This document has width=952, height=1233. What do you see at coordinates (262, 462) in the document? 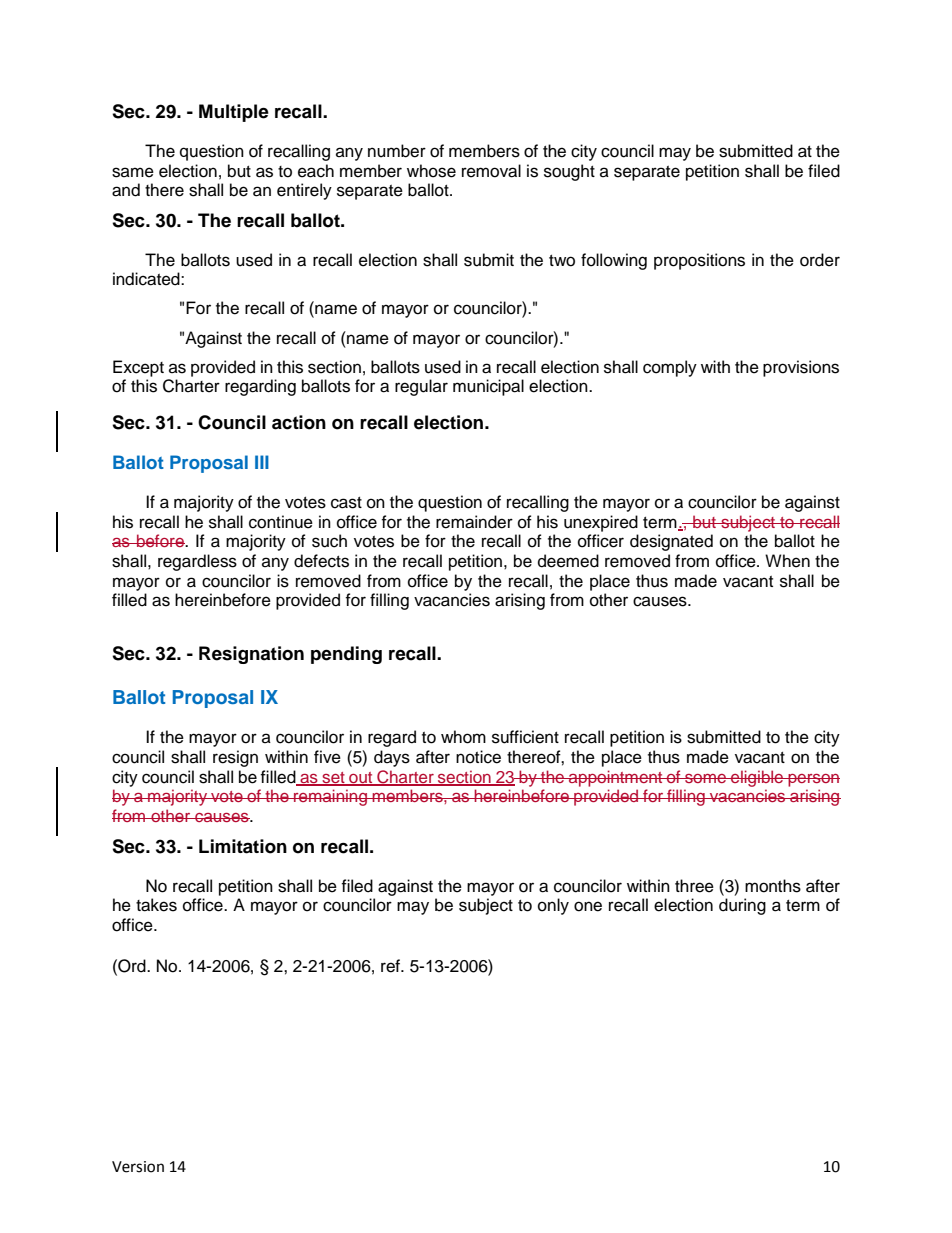
I see `III` at bounding box center [262, 462].
